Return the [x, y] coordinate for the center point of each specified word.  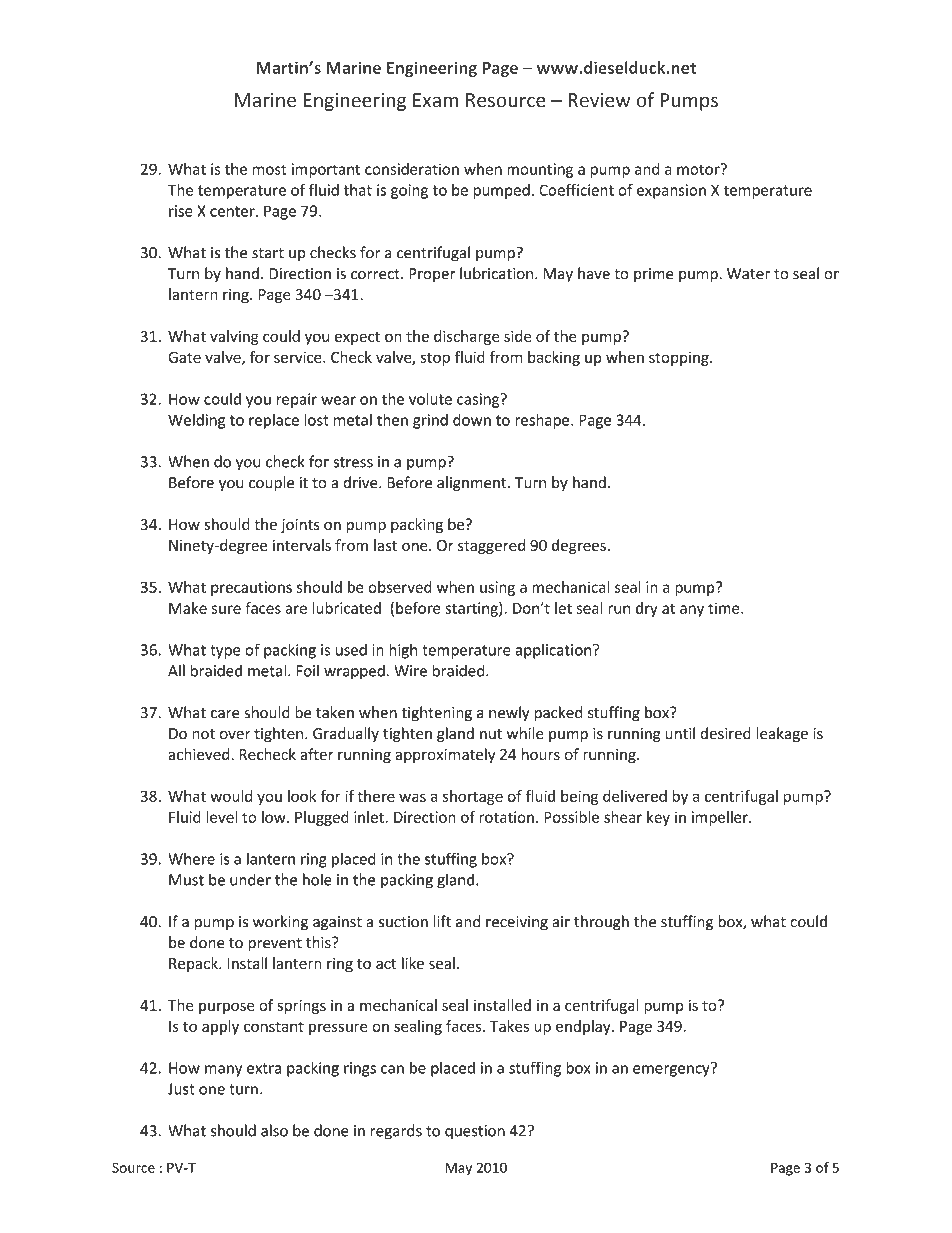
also [274, 1130]
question [475, 1132]
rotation [506, 817]
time [725, 608]
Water [748, 274]
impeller [721, 818]
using [497, 588]
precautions [251, 588]
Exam [435, 100]
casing [479, 400]
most [269, 169]
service [299, 357]
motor [699, 169]
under [250, 879]
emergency [672, 1070]
